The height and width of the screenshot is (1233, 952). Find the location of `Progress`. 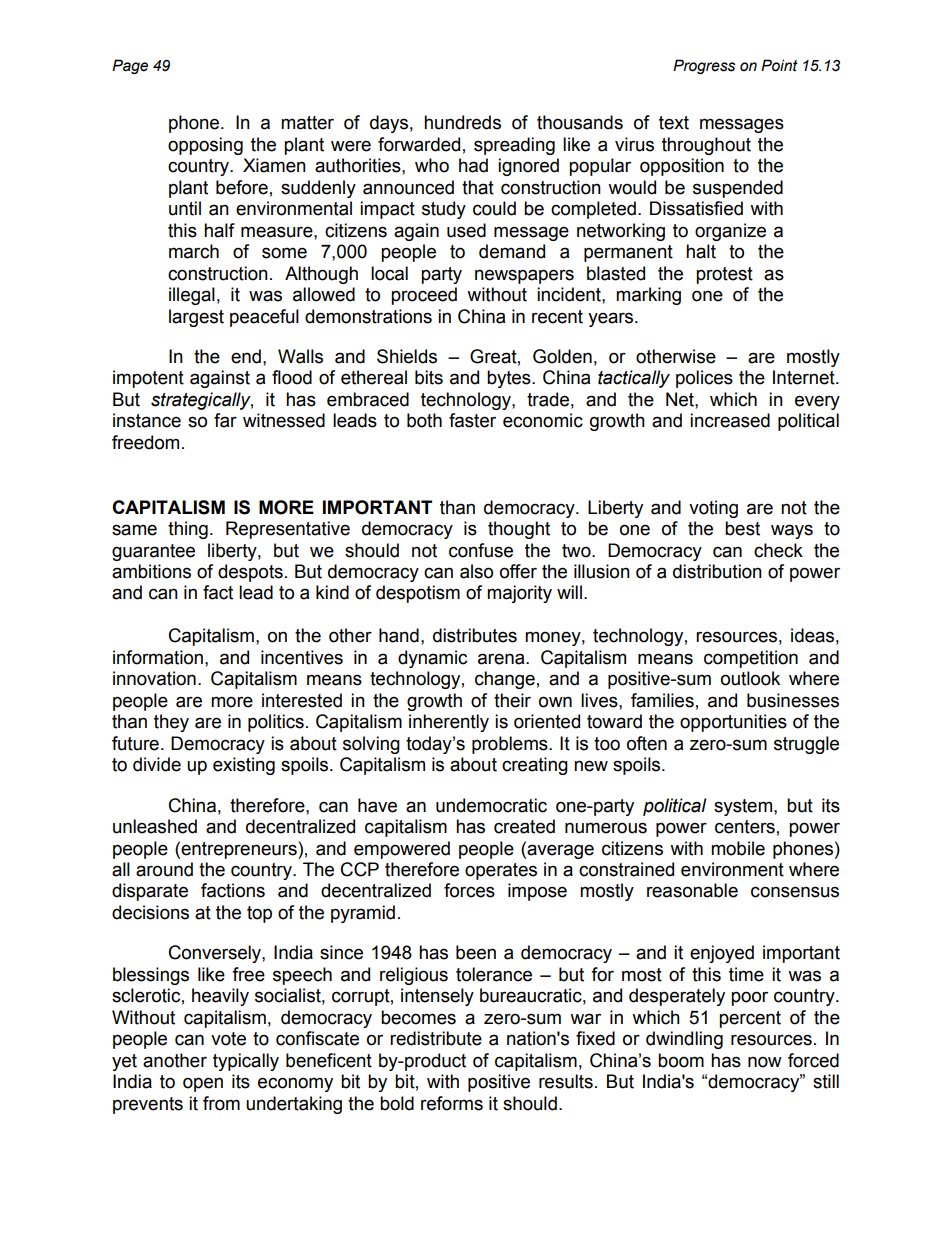

Progress is located at coordinates (704, 66).
